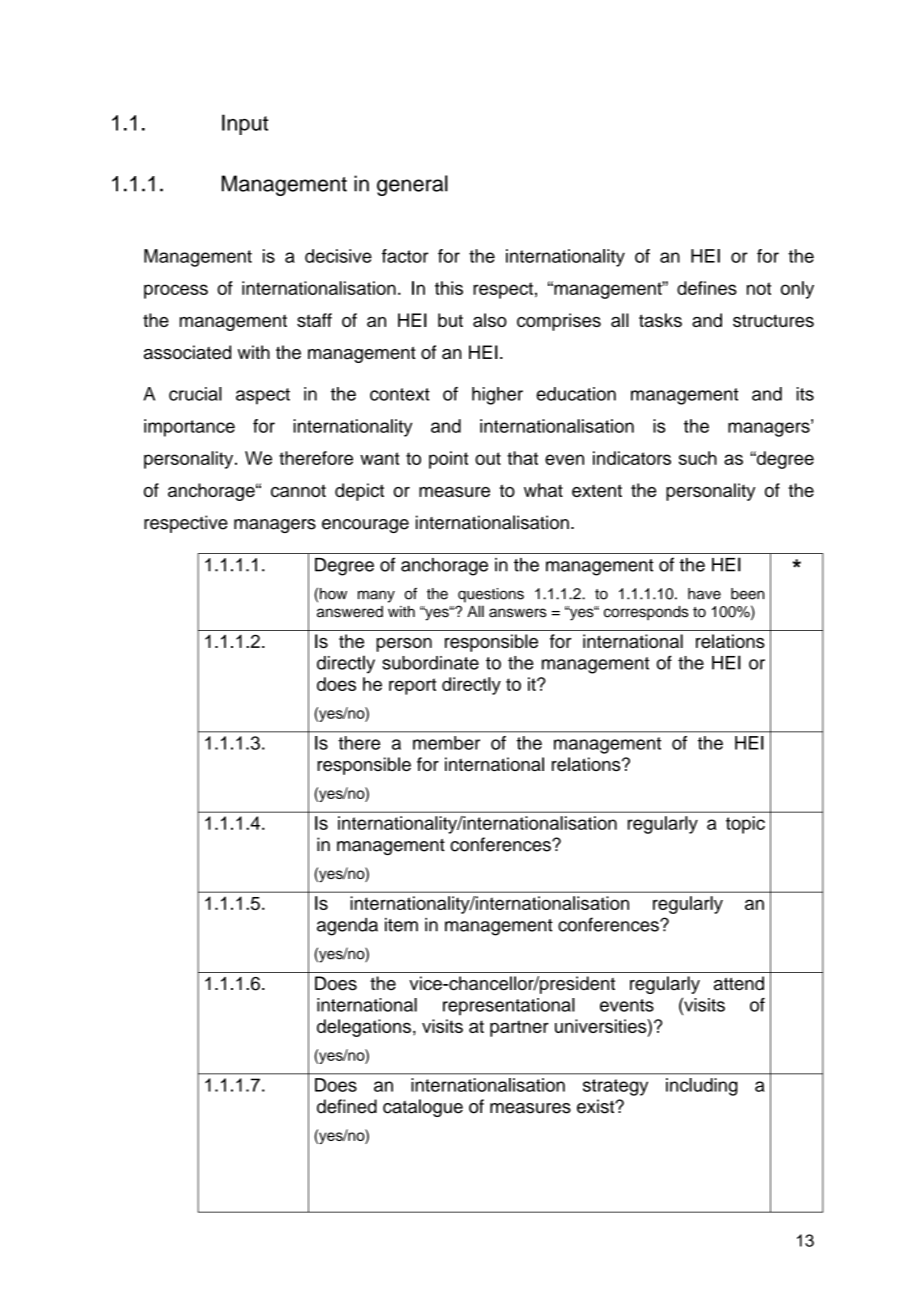 This page has height=1308, width=924. Describe the element at coordinates (707, 288) in the page. I see `defines` at that location.
